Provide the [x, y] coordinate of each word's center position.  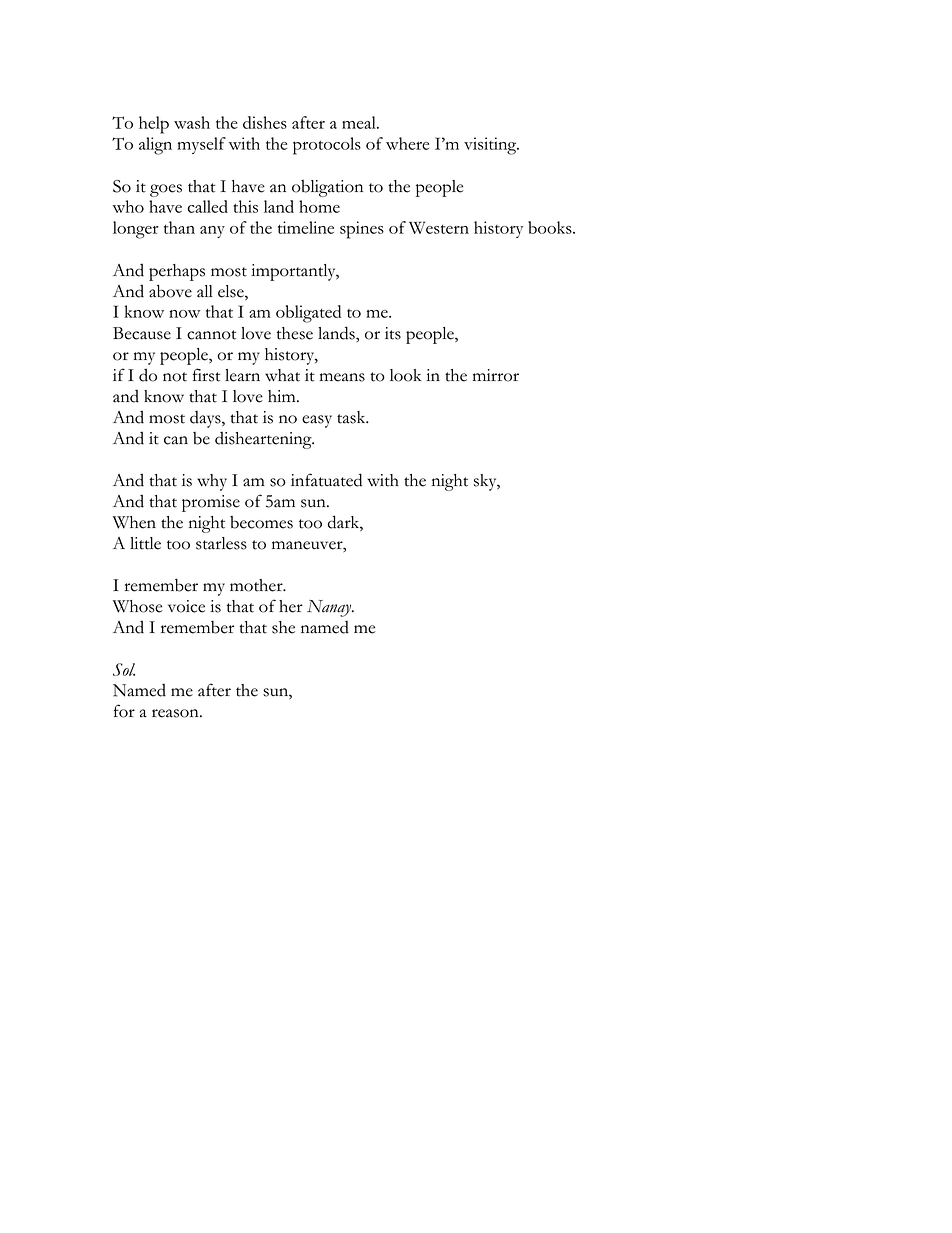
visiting [491, 146]
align [155, 146]
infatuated [326, 480]
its [393, 333]
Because [142, 333]
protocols [327, 146]
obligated [308, 314]
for [124, 711]
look [406, 375]
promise [211, 503]
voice [186, 606]
